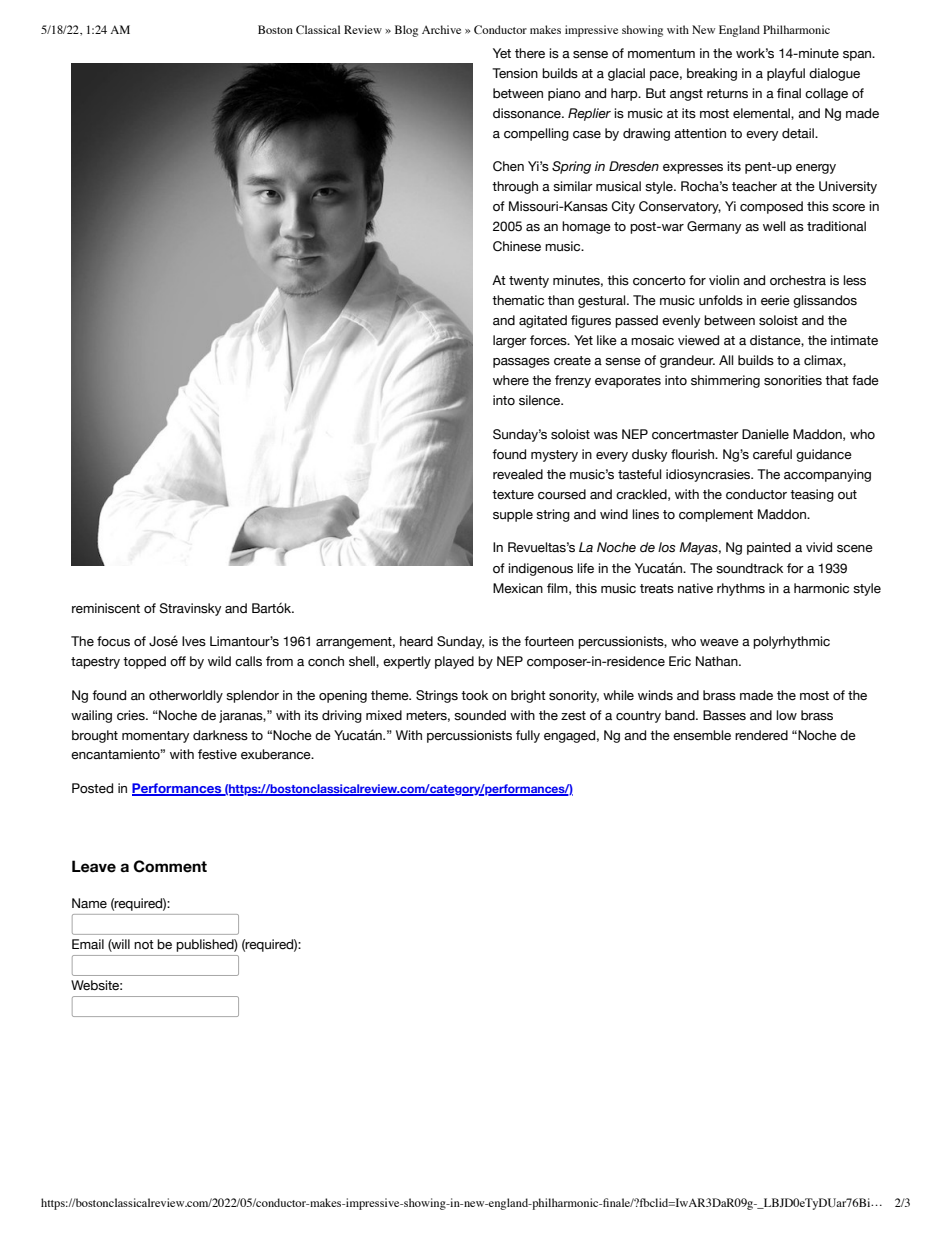  What do you see at coordinates (786, 74) in the screenshot?
I see `playful` at bounding box center [786, 74].
